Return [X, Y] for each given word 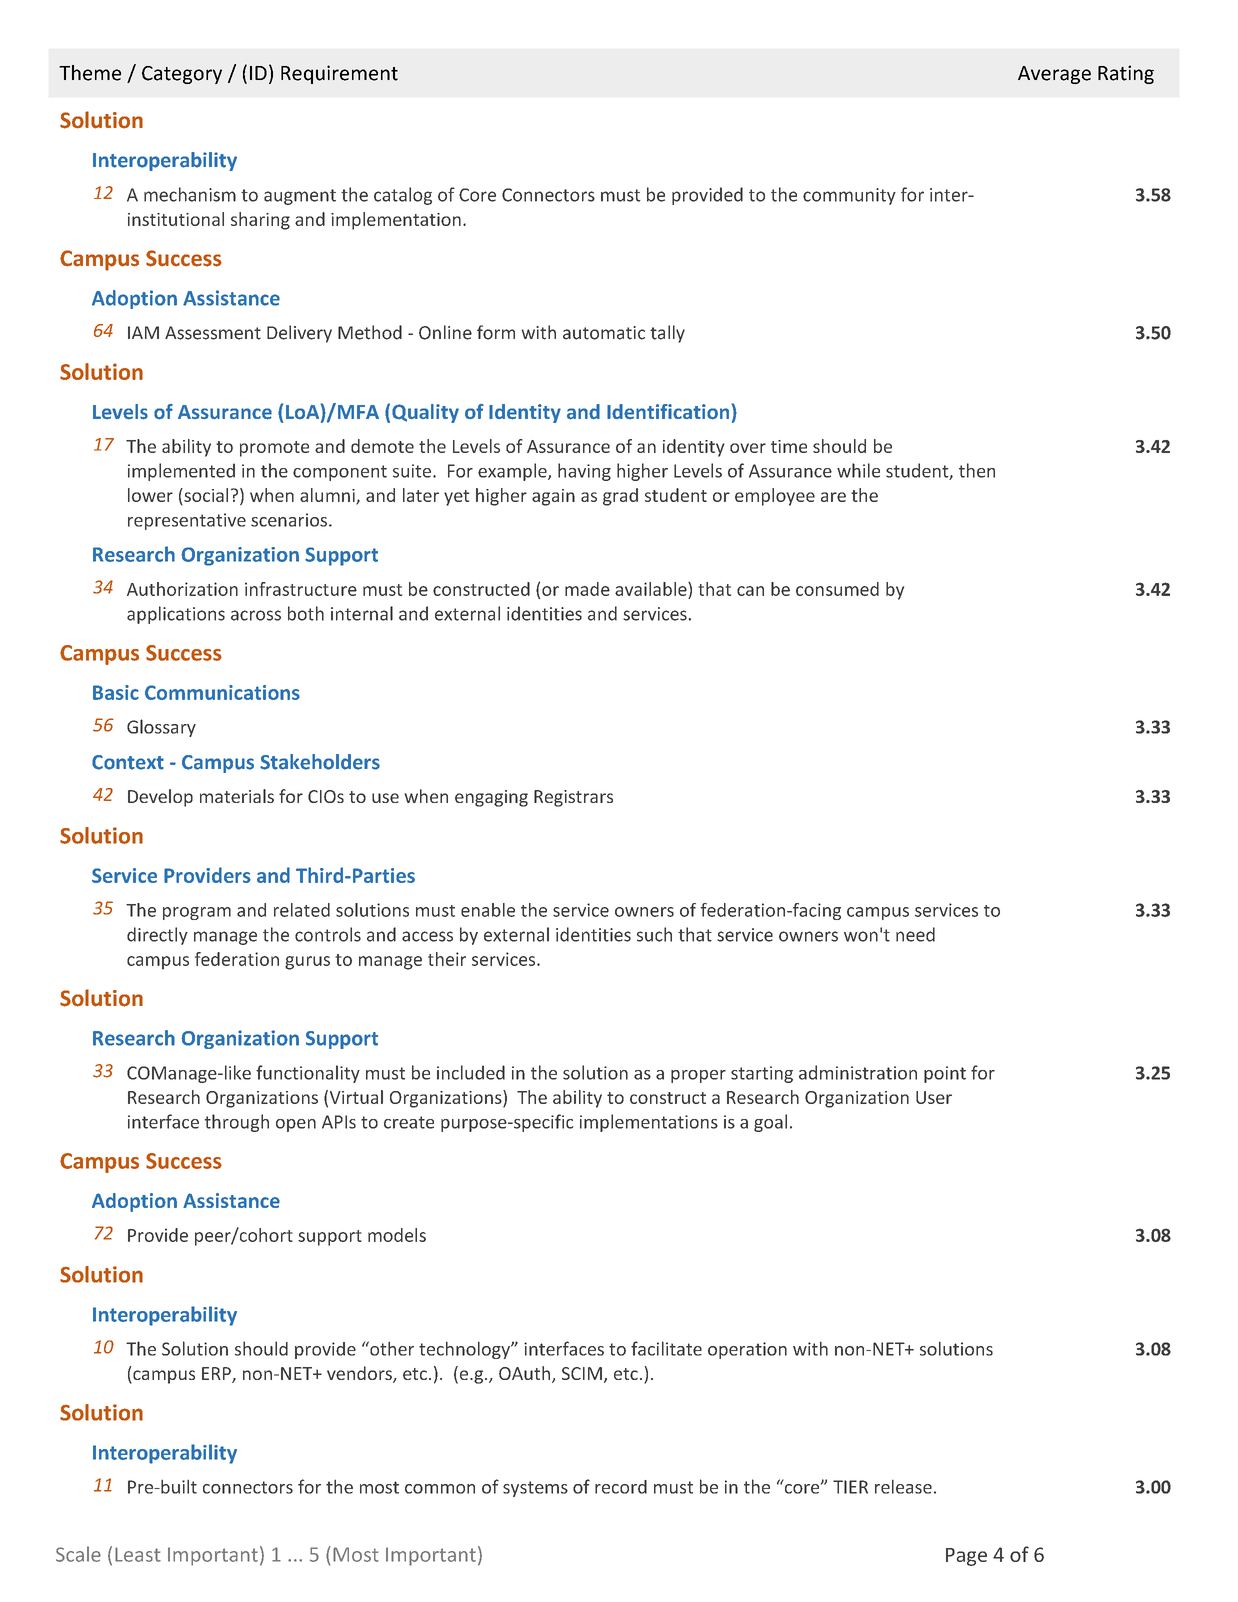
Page [966, 1557]
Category [182, 75]
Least [138, 1554]
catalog [403, 196]
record [621, 1487]
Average [1054, 75]
